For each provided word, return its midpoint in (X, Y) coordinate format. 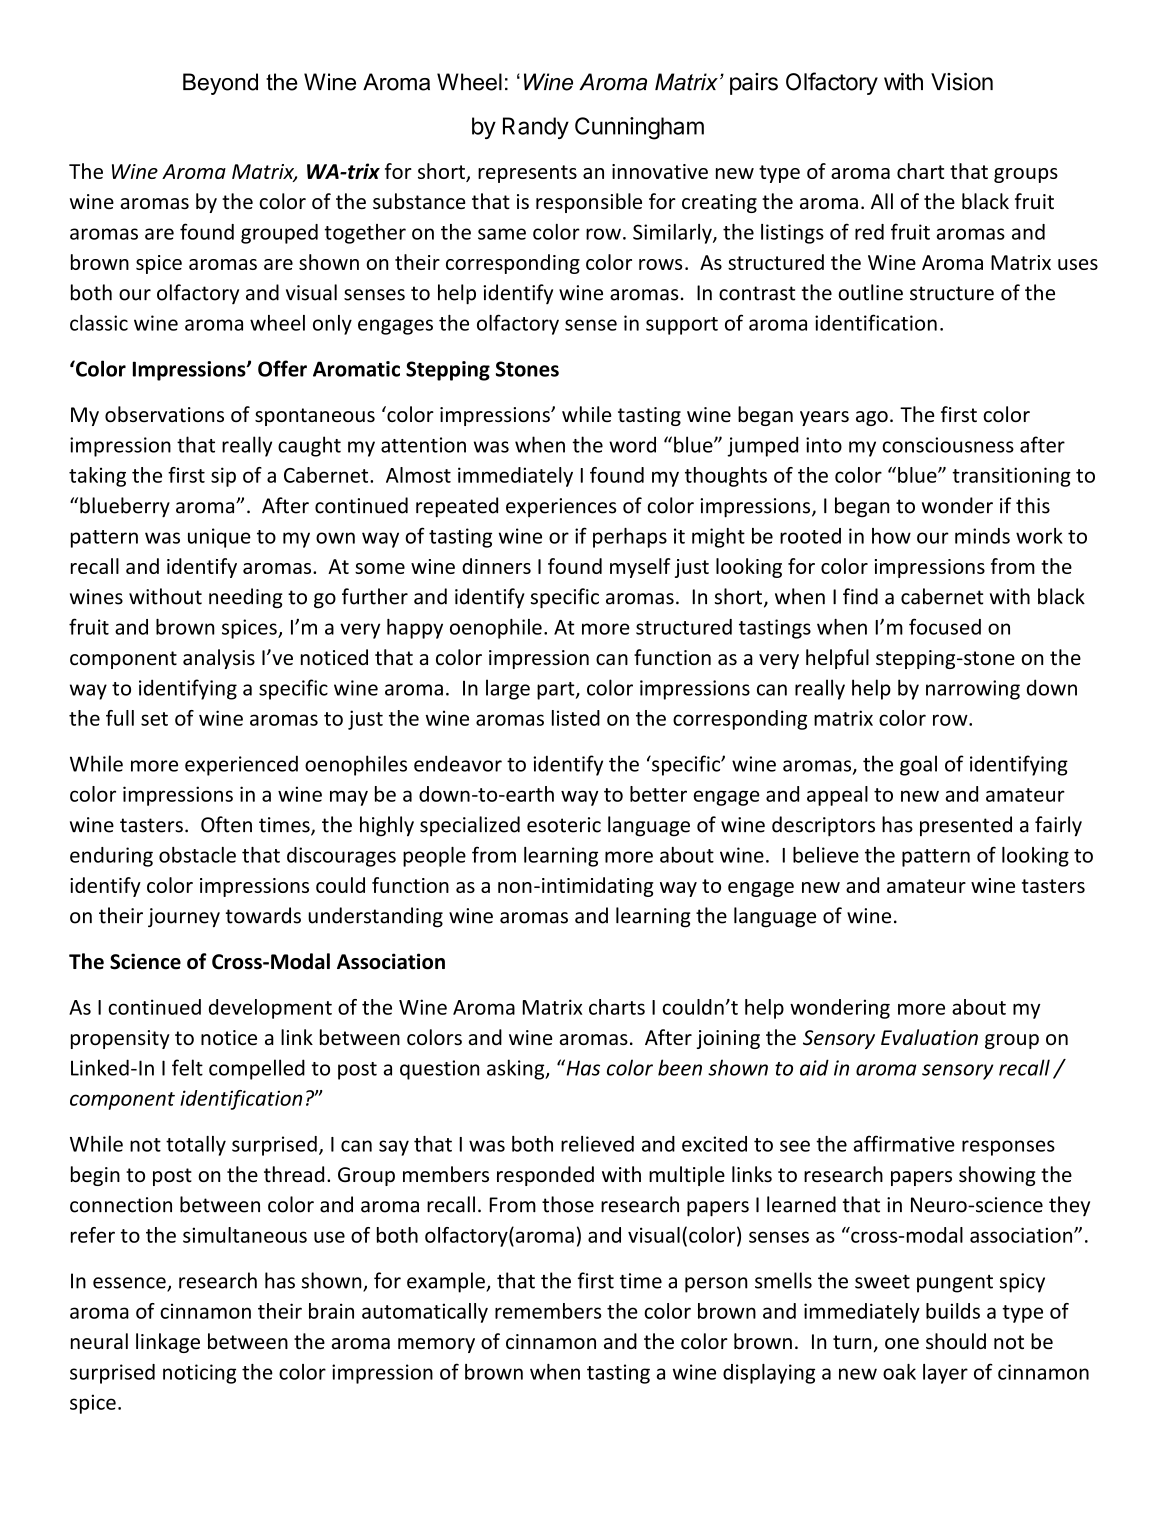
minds (982, 536)
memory (436, 1345)
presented (966, 826)
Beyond (220, 84)
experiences (561, 507)
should (956, 1341)
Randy (536, 128)
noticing (199, 1374)
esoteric (564, 825)
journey (184, 918)
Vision (962, 82)
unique (219, 538)
